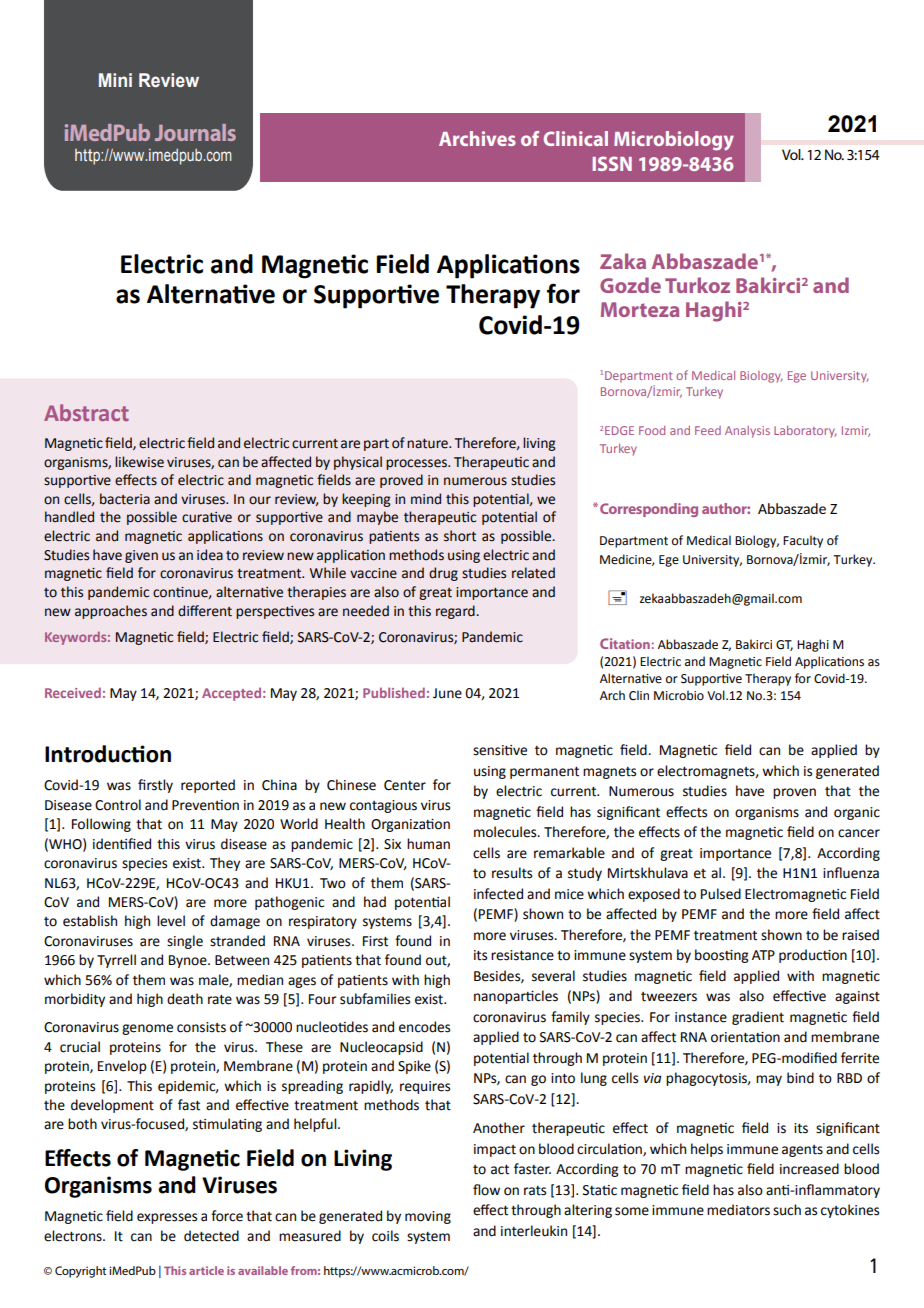 This page has width=924, height=1308. What do you see at coordinates (185, 942) in the page?
I see `single` at bounding box center [185, 942].
